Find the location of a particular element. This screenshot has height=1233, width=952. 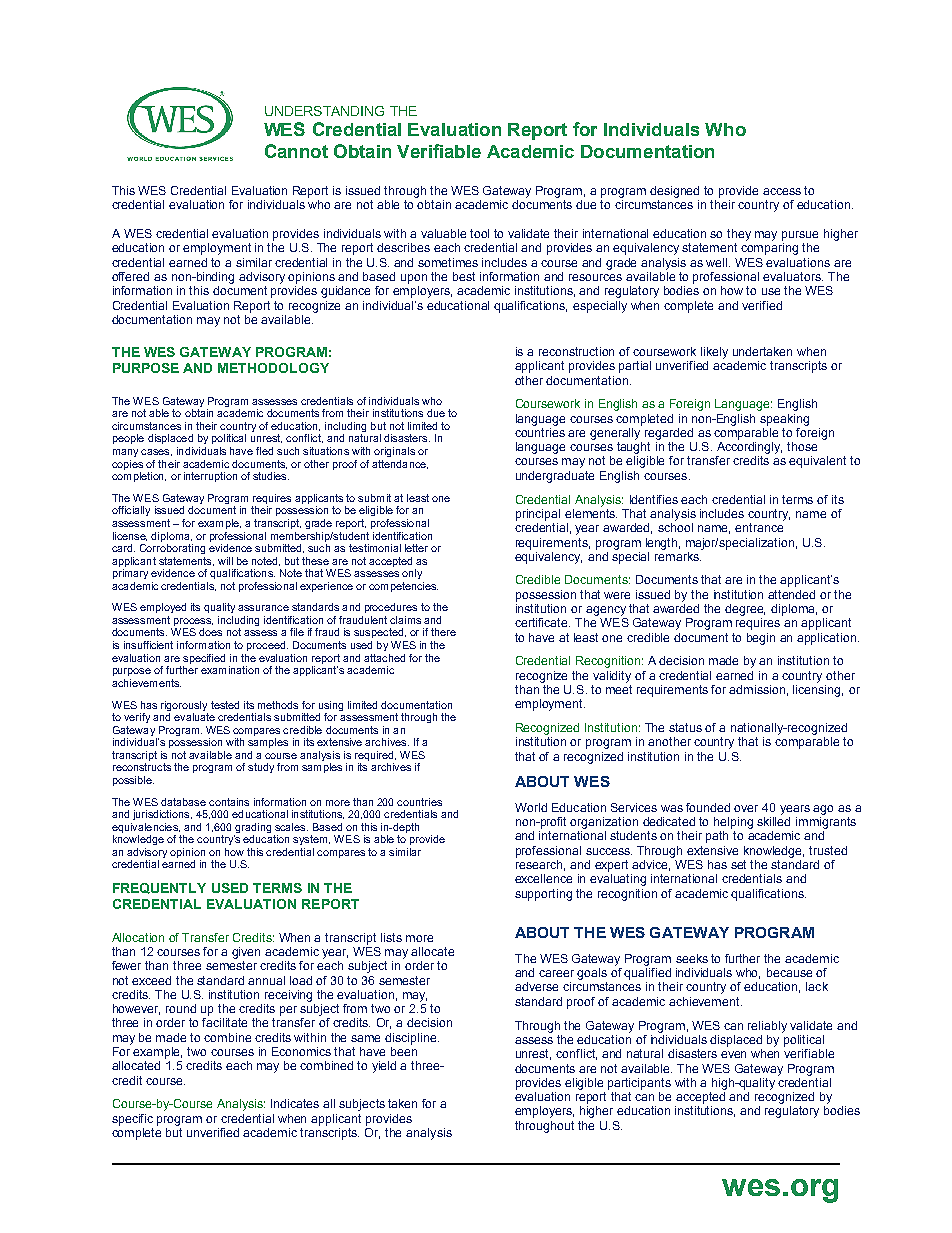

specific is located at coordinates (132, 1120).
